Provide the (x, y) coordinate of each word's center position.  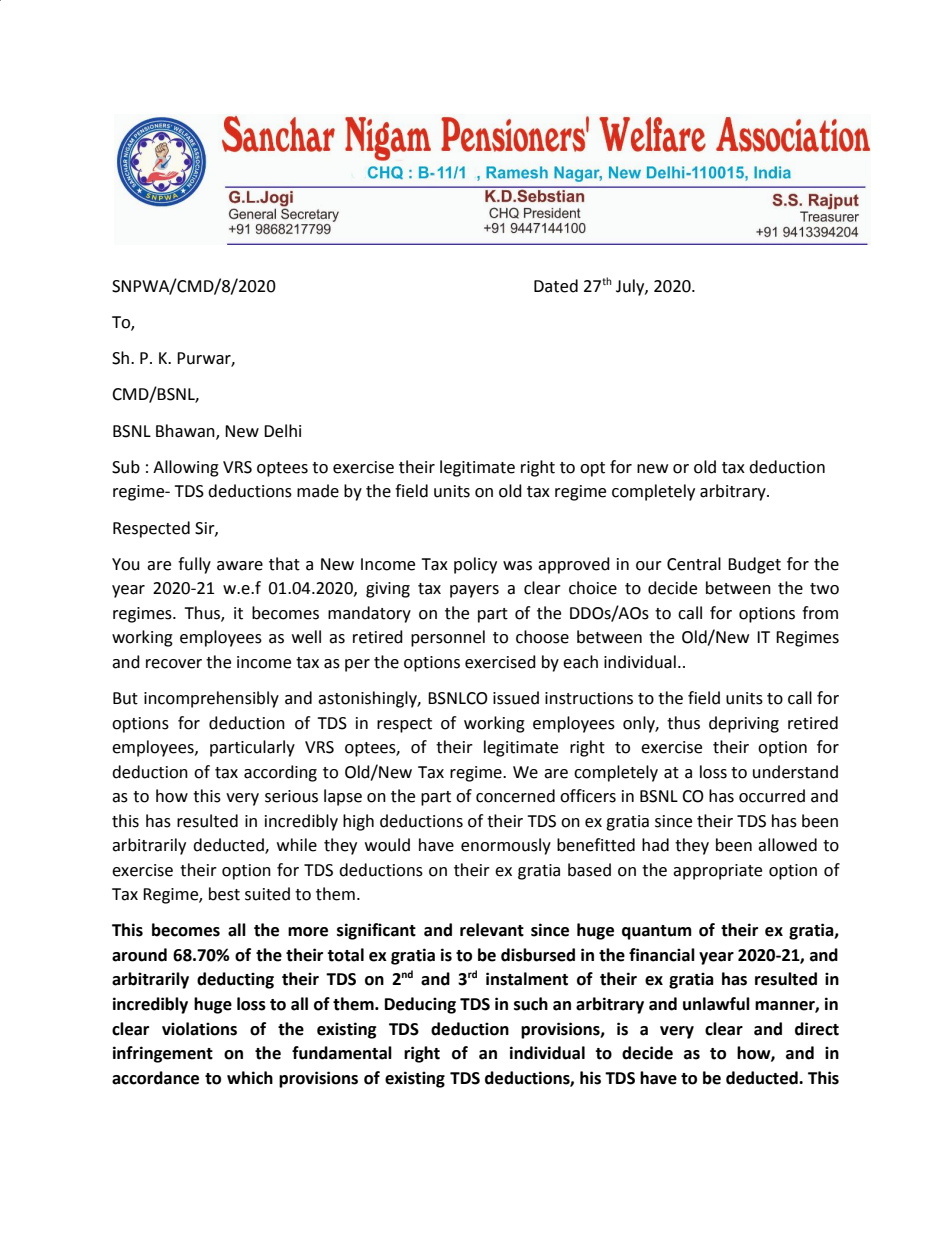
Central (694, 564)
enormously (506, 846)
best (224, 894)
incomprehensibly (211, 699)
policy (475, 565)
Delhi (282, 431)
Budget (754, 565)
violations (199, 1029)
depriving (744, 724)
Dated (556, 286)
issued (516, 698)
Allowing (186, 468)
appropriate (717, 872)
